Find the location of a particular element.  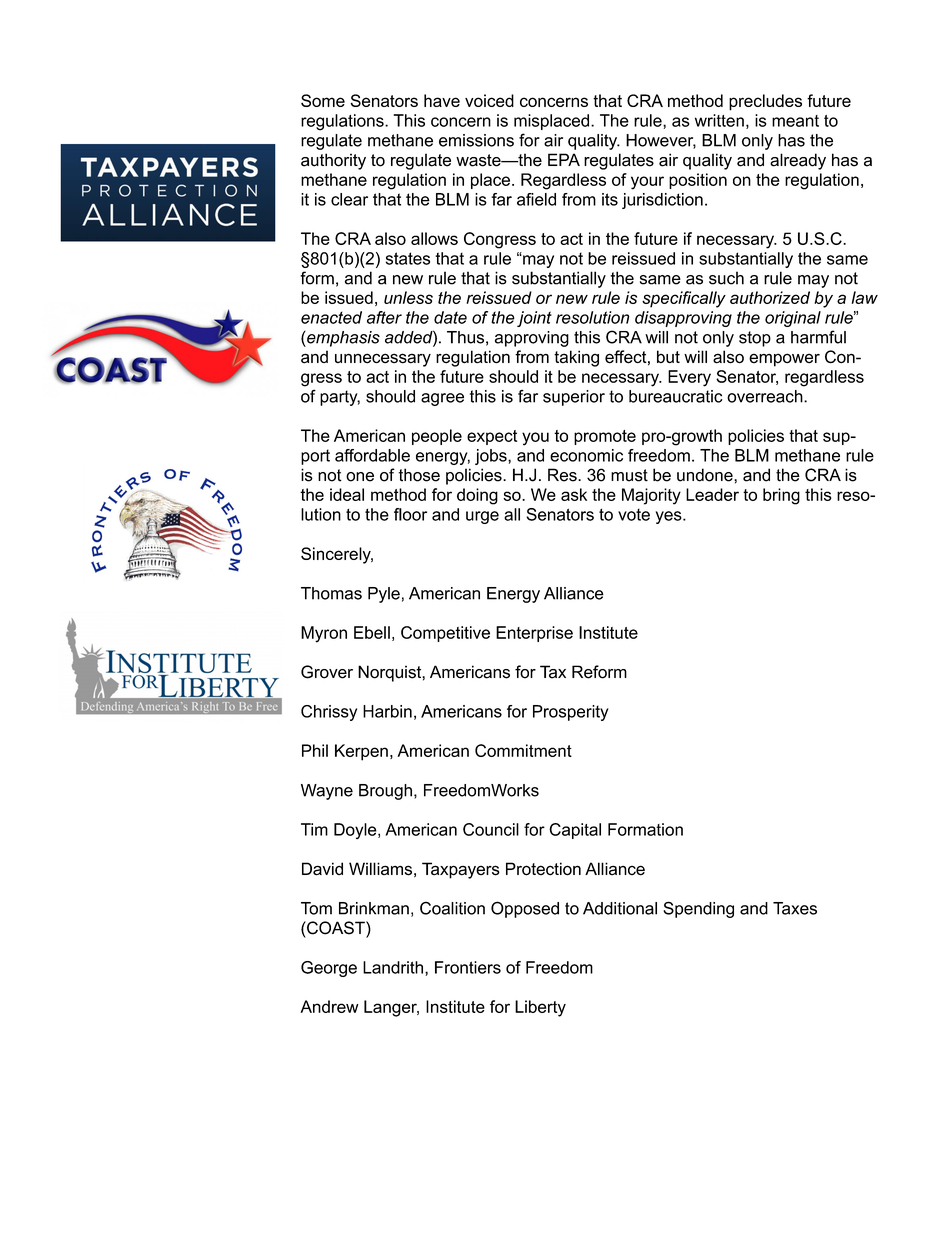

harmful is located at coordinates (818, 337).
